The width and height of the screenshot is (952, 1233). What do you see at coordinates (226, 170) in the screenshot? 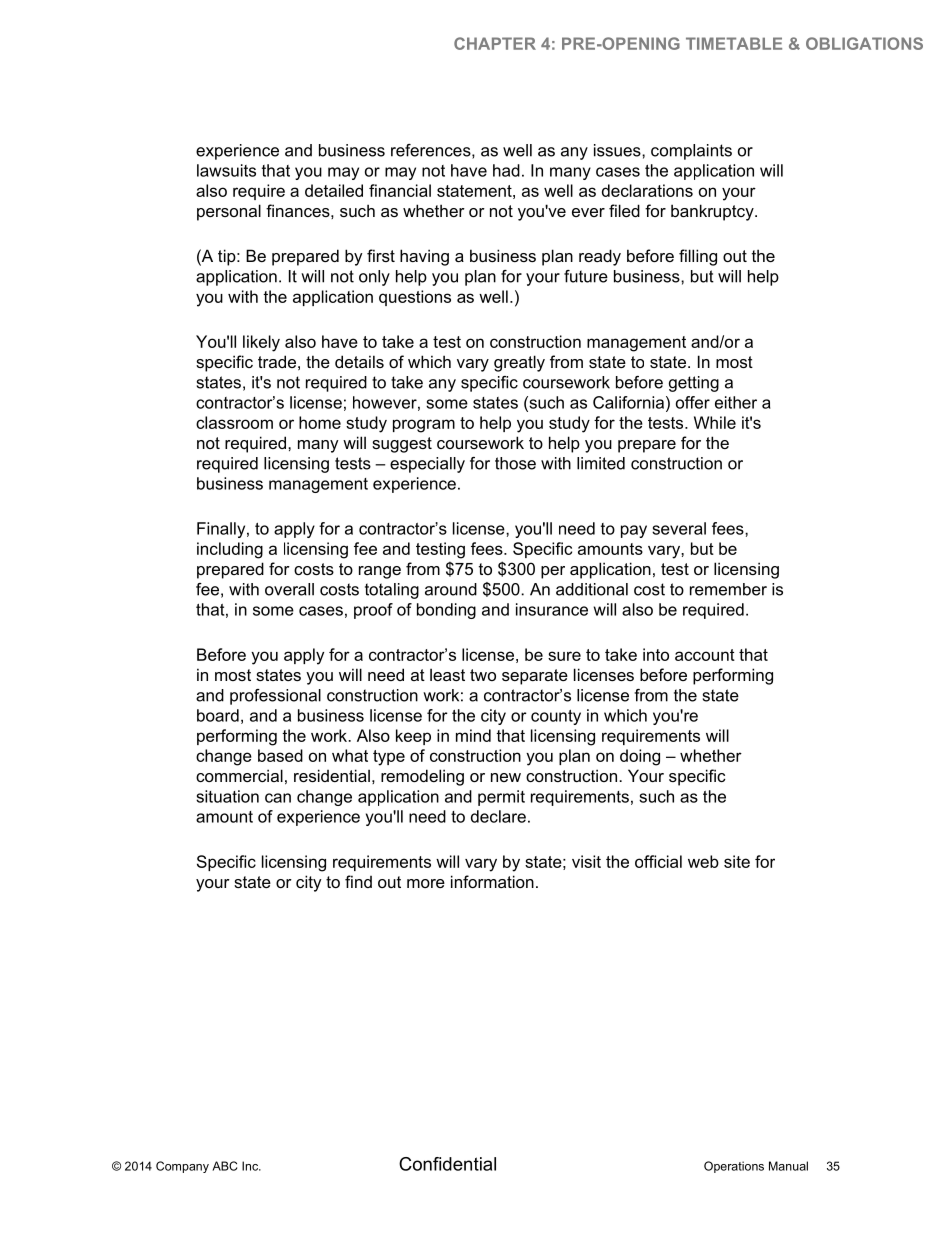
I see `lawsuits` at bounding box center [226, 170].
